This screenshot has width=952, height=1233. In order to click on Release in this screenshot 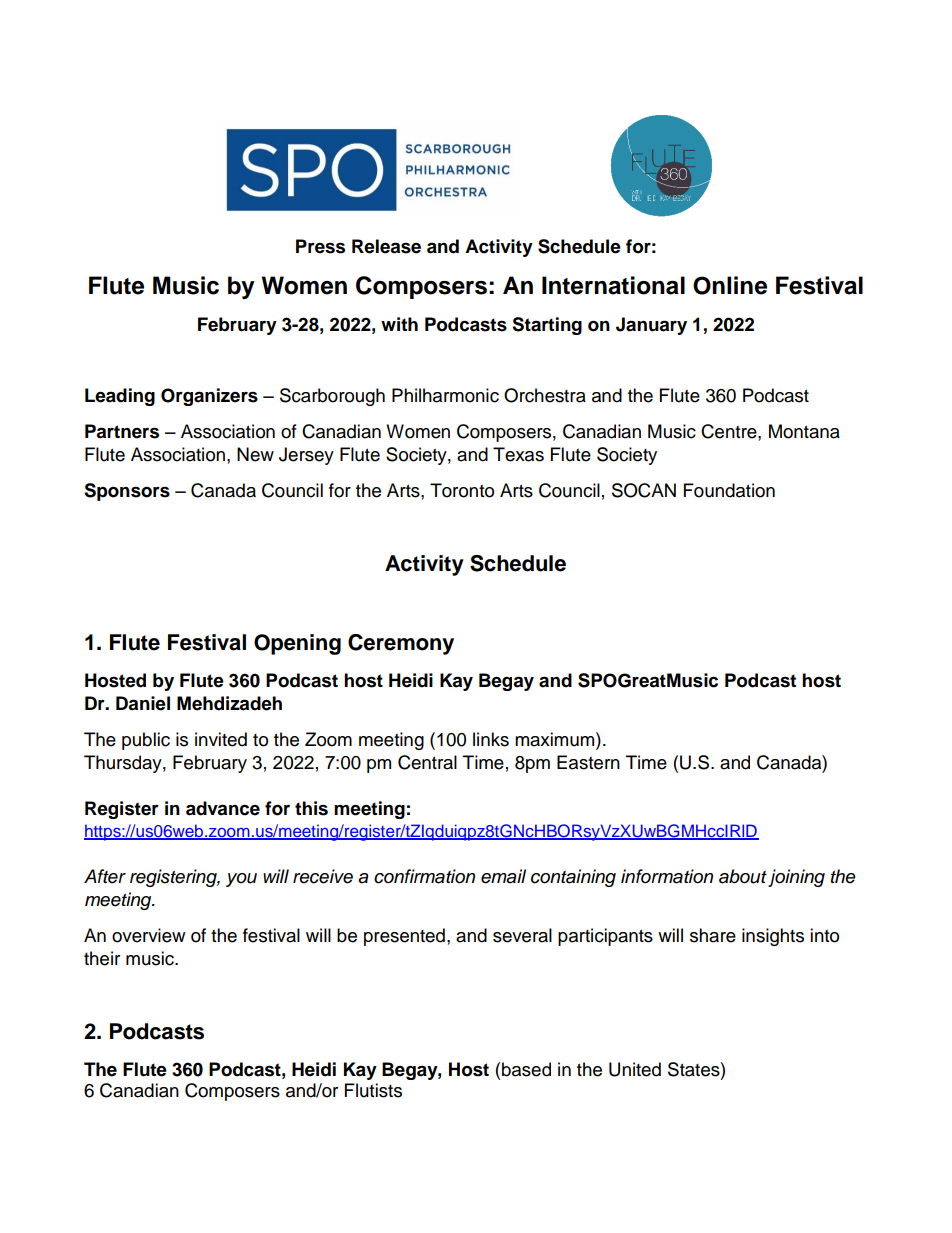, I will do `click(386, 246)`.
